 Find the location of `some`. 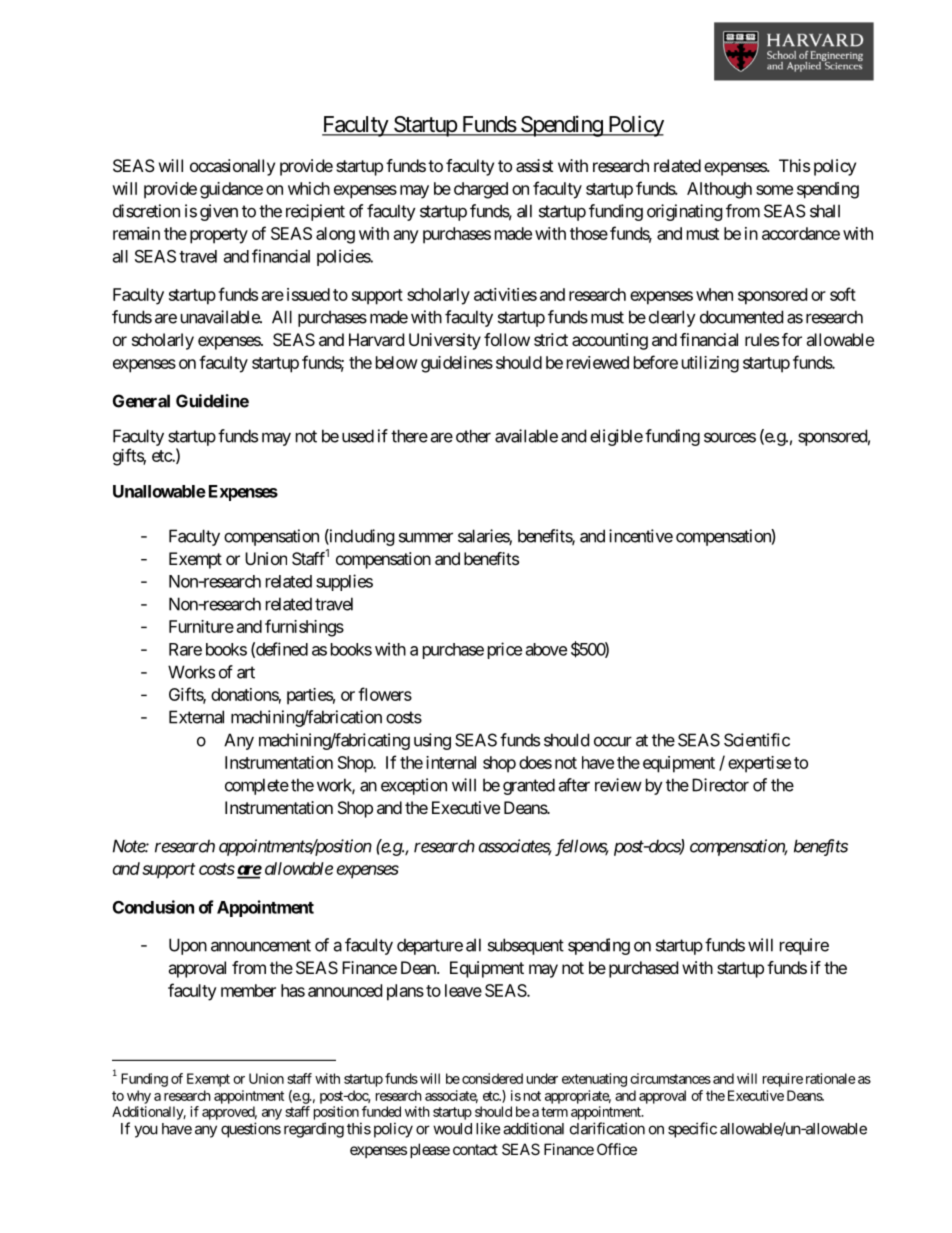

some is located at coordinates (774, 190).
